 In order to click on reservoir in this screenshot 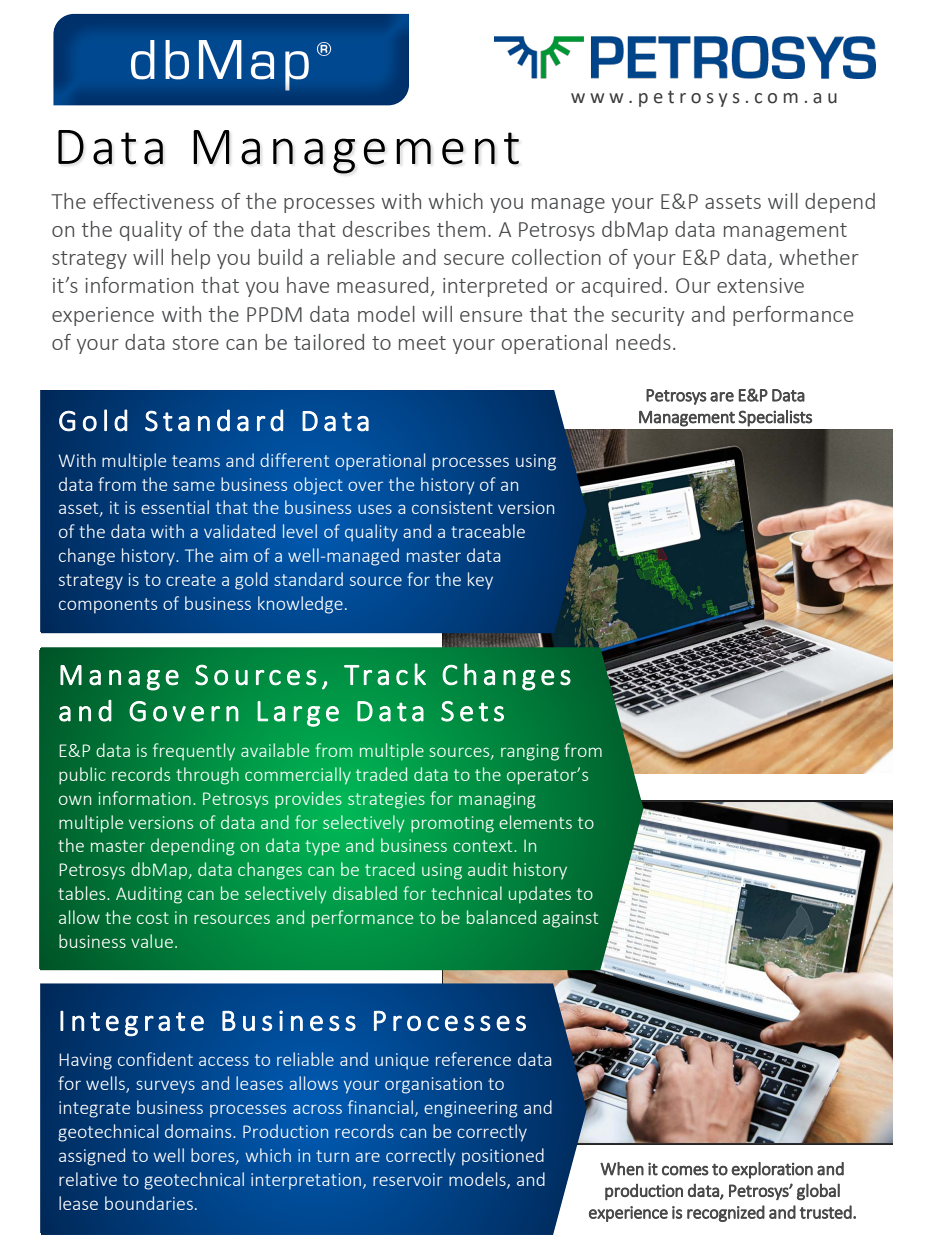, I will do `click(408, 1179)`.
